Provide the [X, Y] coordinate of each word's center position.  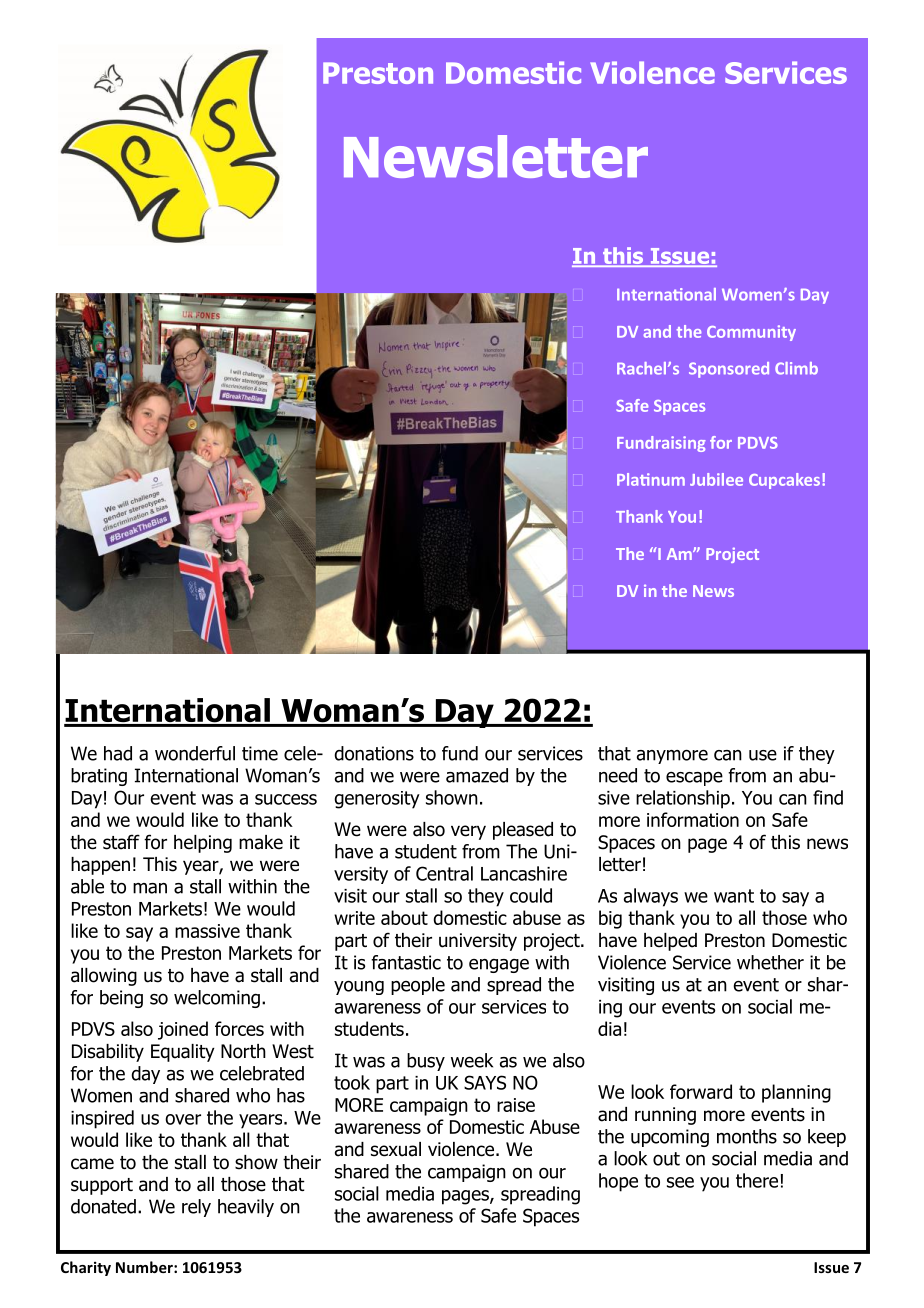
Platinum [651, 479]
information [693, 819]
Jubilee [716, 479]
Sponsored [729, 370]
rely [196, 1208]
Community [751, 333]
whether [770, 962]
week [472, 1060]
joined [183, 1030]
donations [374, 753]
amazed [477, 775]
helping [203, 844]
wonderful [195, 753]
